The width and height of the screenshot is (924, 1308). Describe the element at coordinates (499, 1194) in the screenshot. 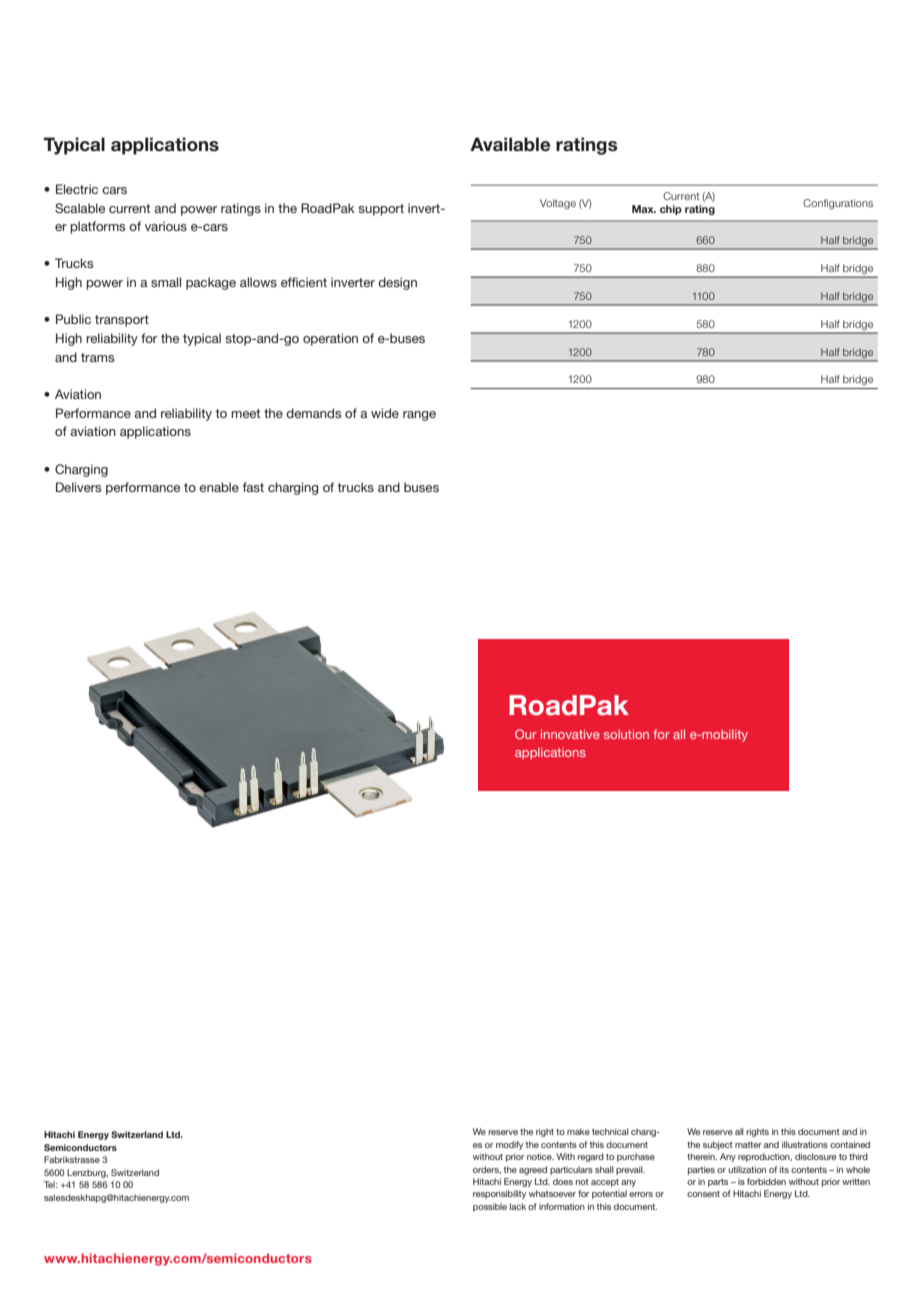

I see `responsibility` at that location.
